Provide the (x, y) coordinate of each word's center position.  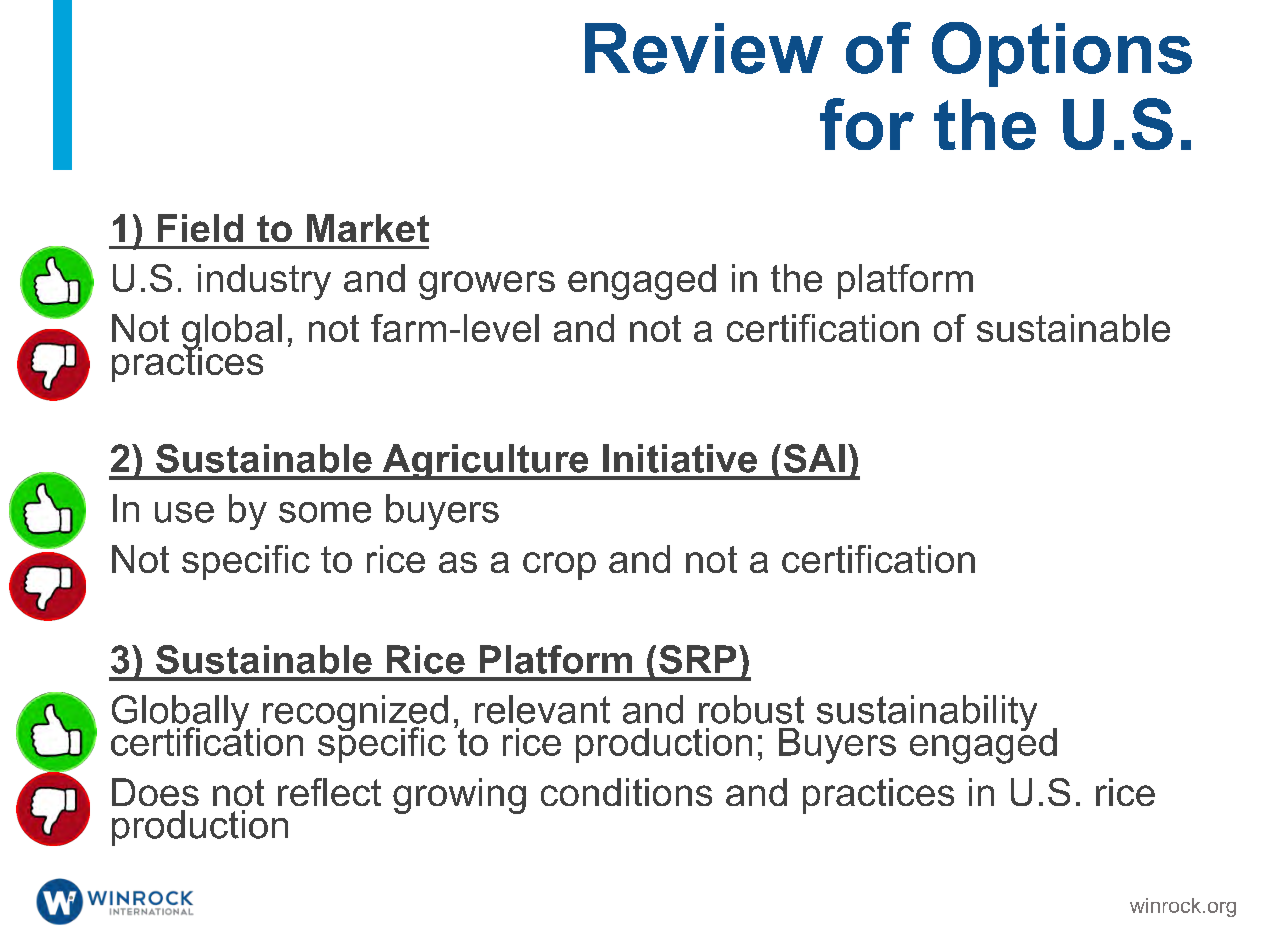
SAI (814, 458)
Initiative (680, 458)
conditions (626, 792)
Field (200, 228)
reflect (329, 792)
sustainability (927, 713)
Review (704, 48)
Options (1062, 54)
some (325, 512)
